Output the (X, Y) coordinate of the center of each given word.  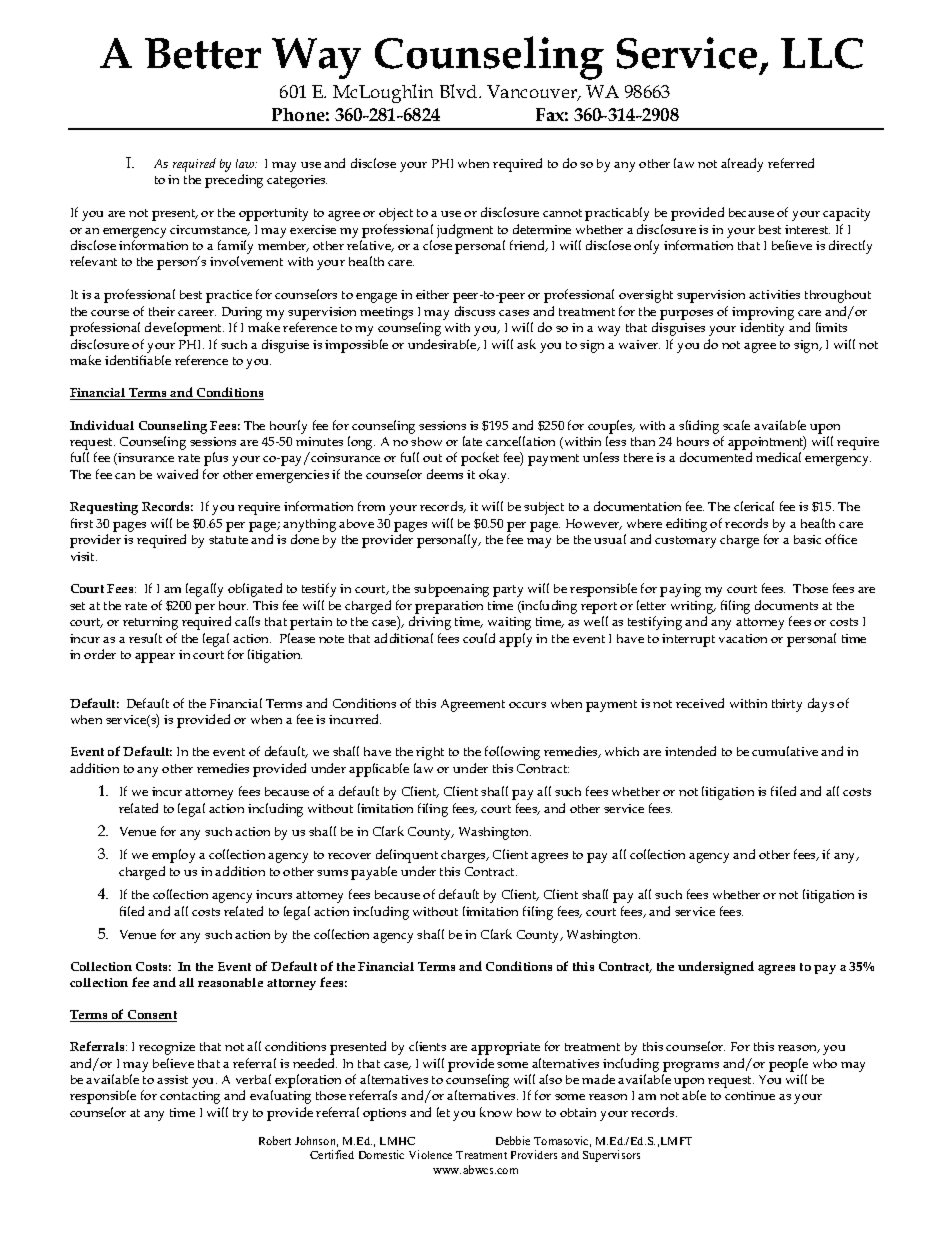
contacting (190, 1097)
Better (203, 53)
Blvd (460, 91)
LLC (822, 53)
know (496, 1112)
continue (750, 1095)
